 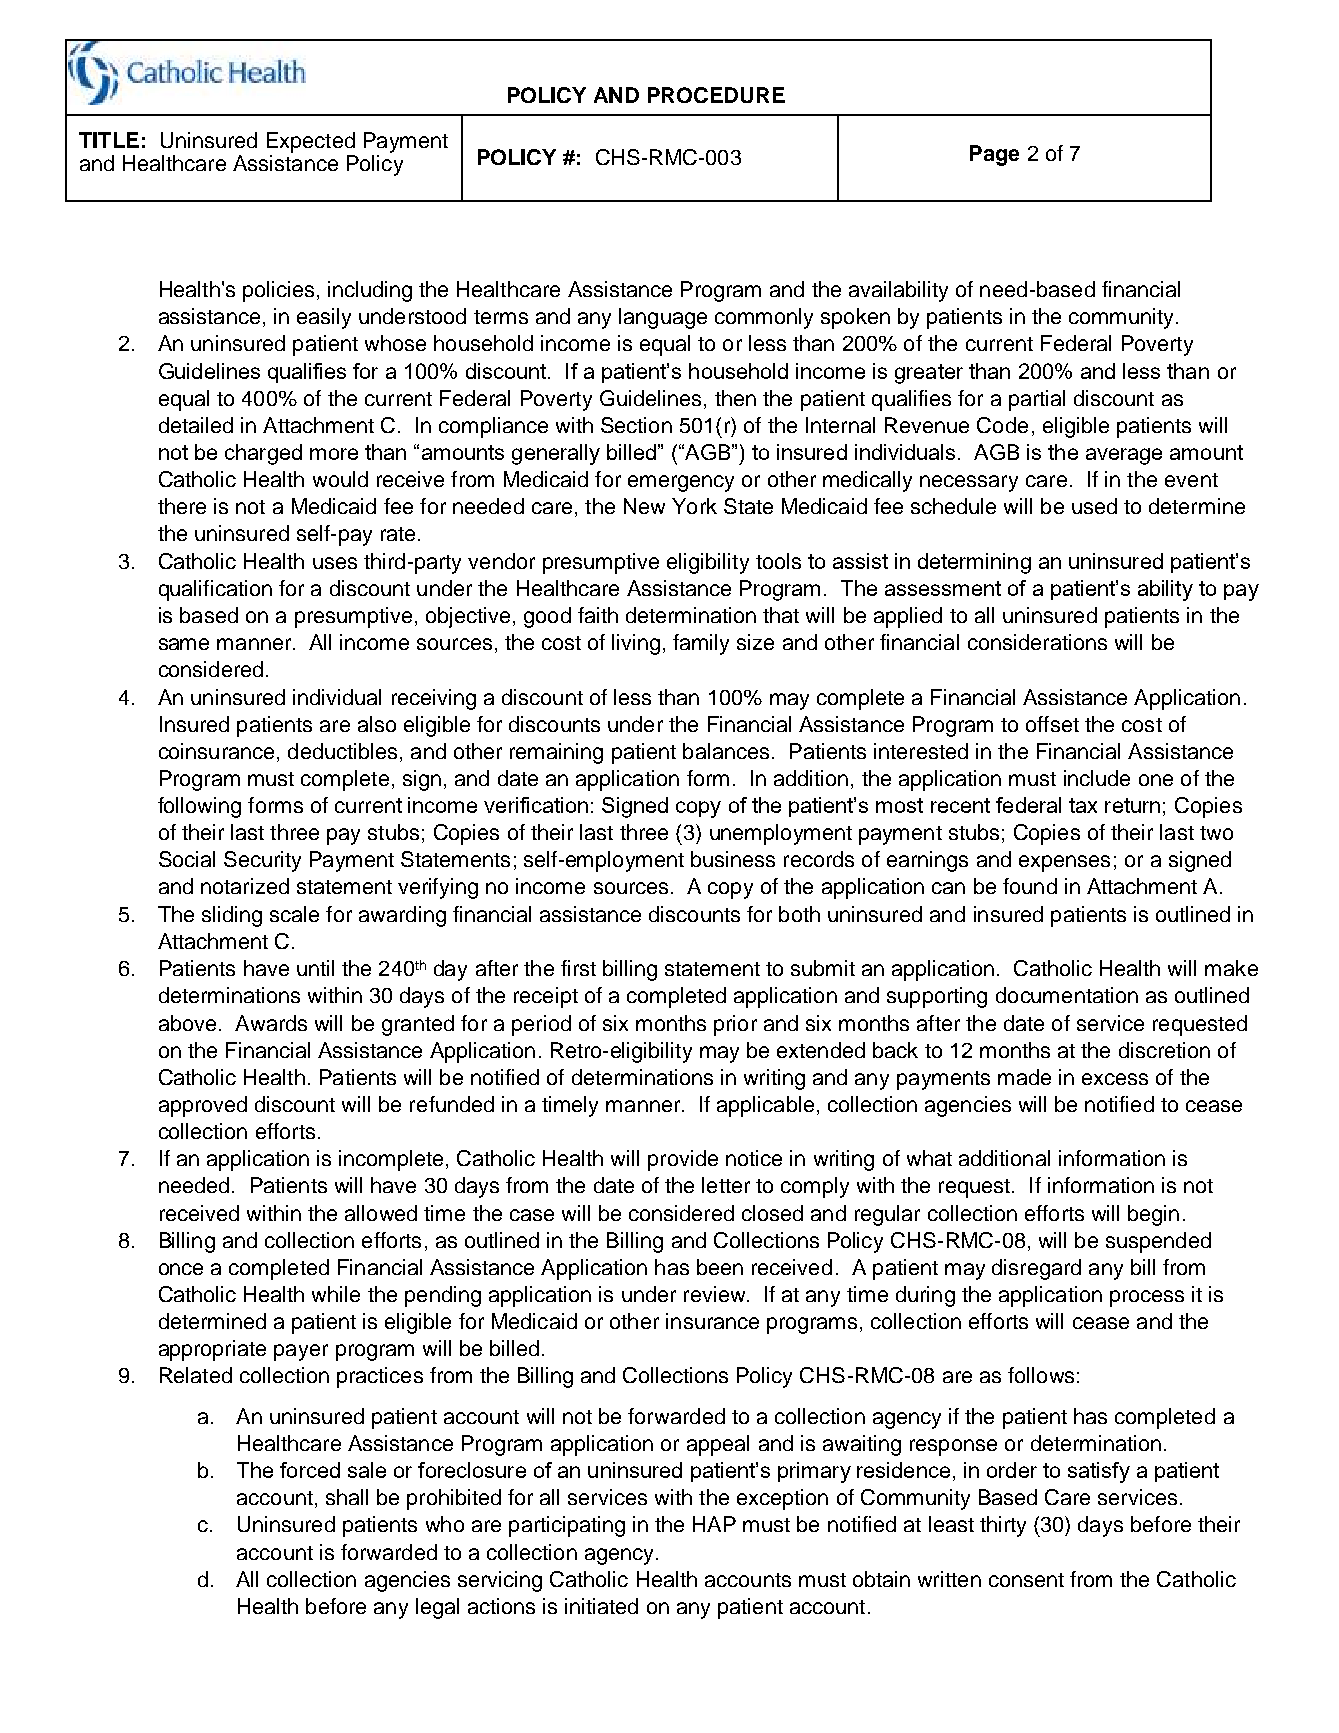 What do you see at coordinates (1026, 1580) in the image?
I see `consent` at bounding box center [1026, 1580].
